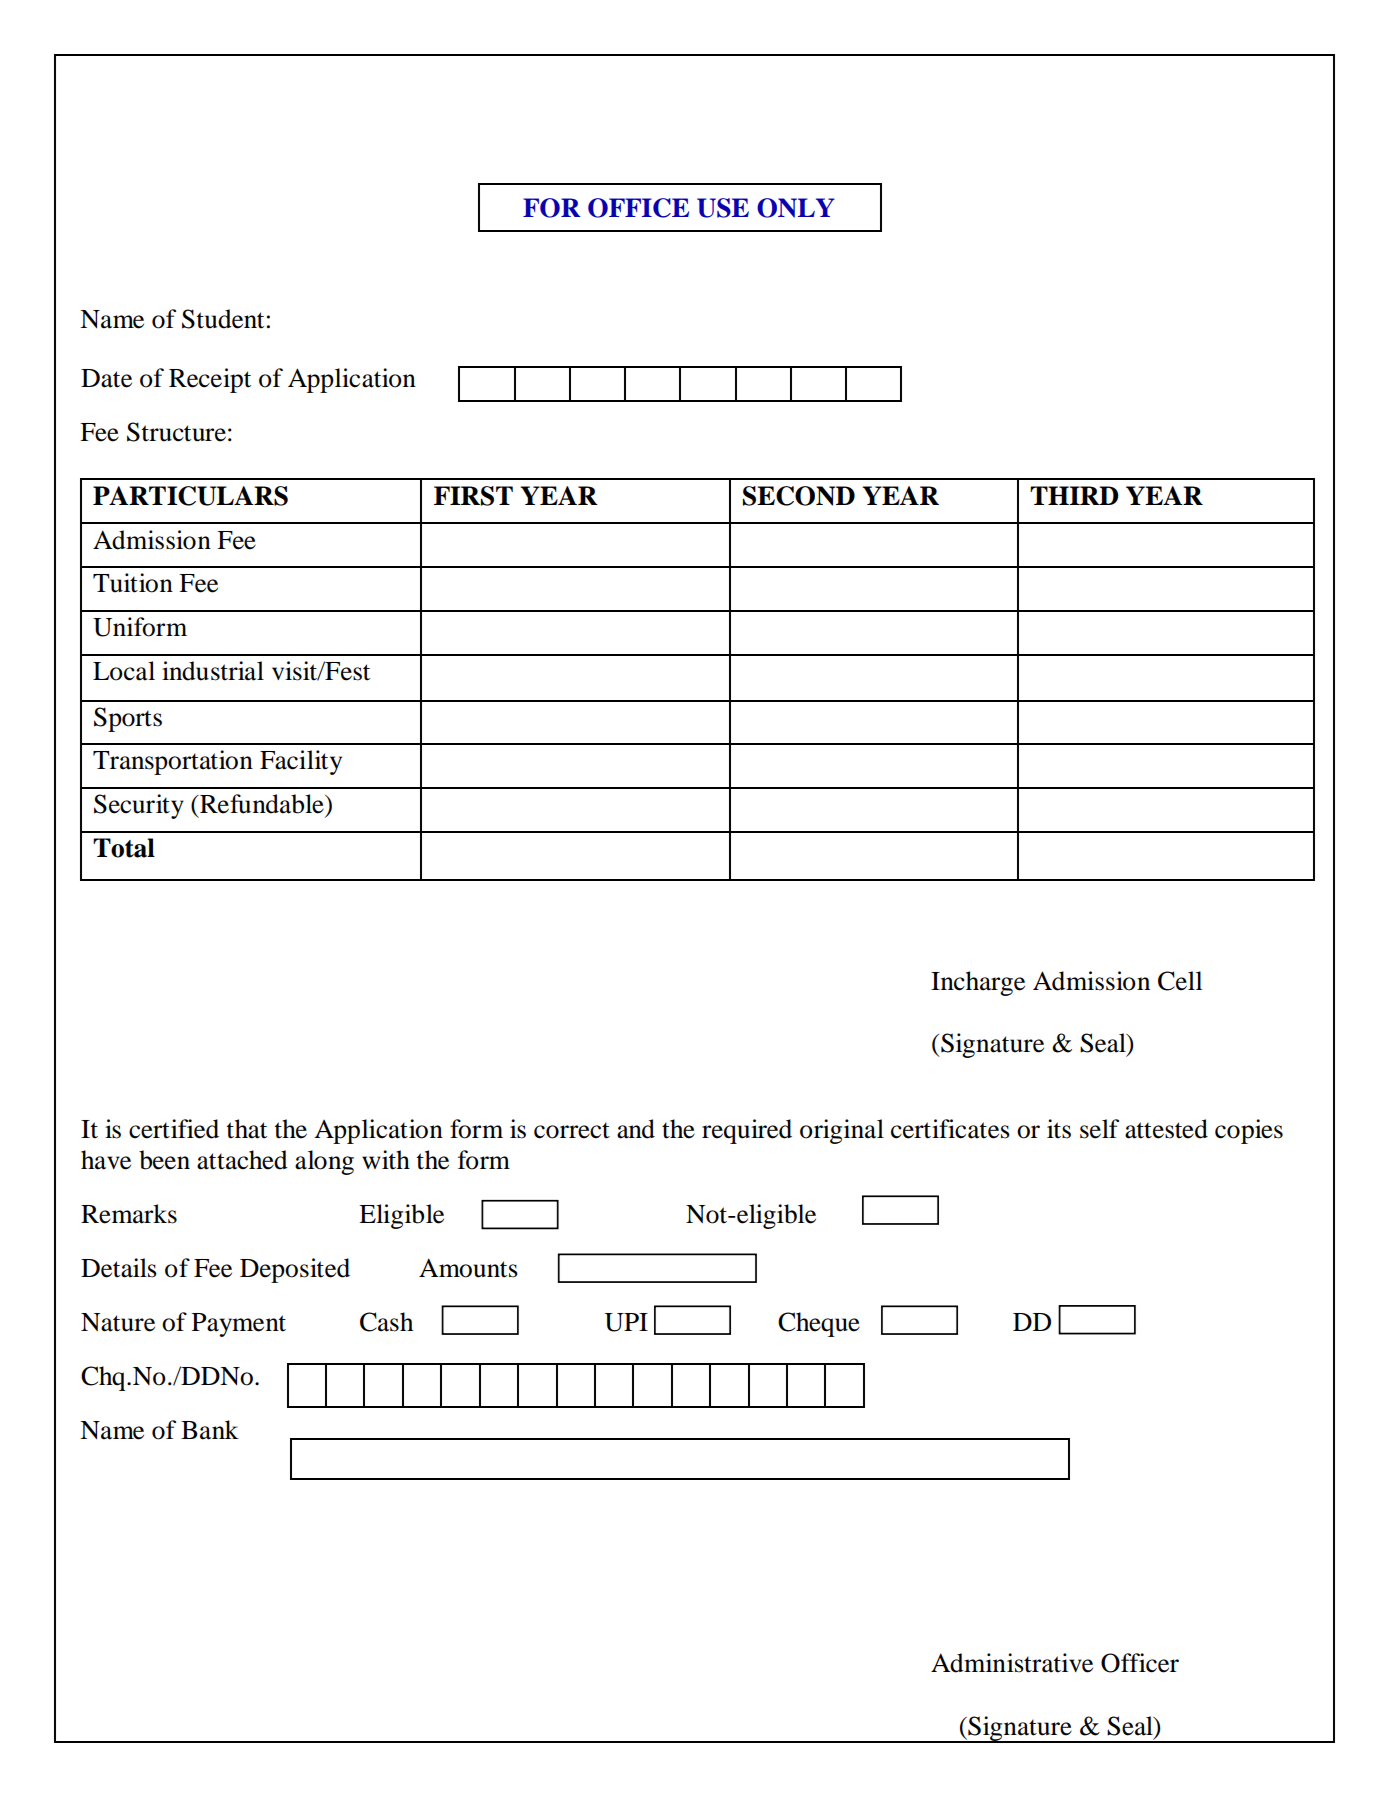  I want to click on USE, so click(723, 208).
